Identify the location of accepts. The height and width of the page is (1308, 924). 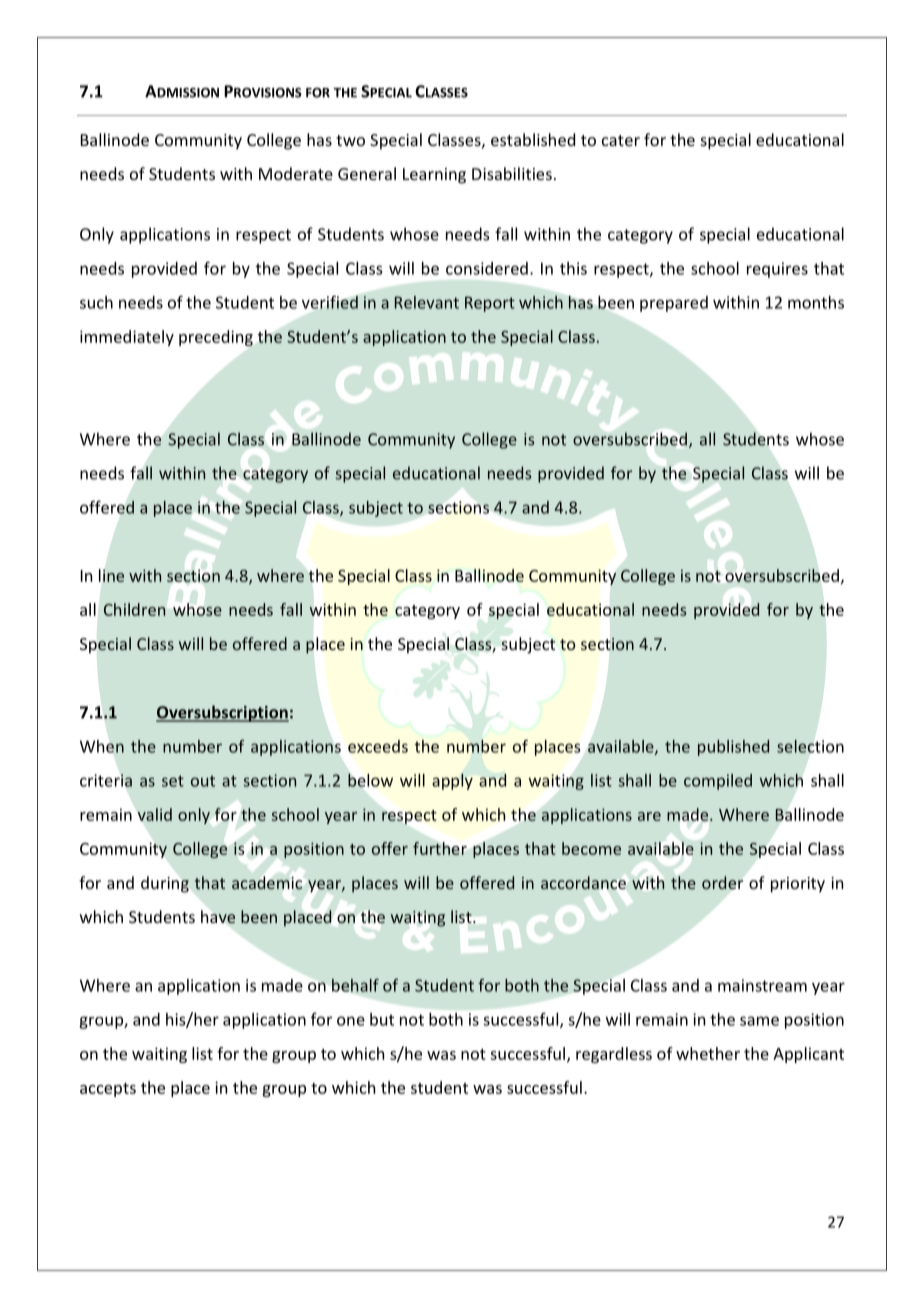
(108, 1090).
